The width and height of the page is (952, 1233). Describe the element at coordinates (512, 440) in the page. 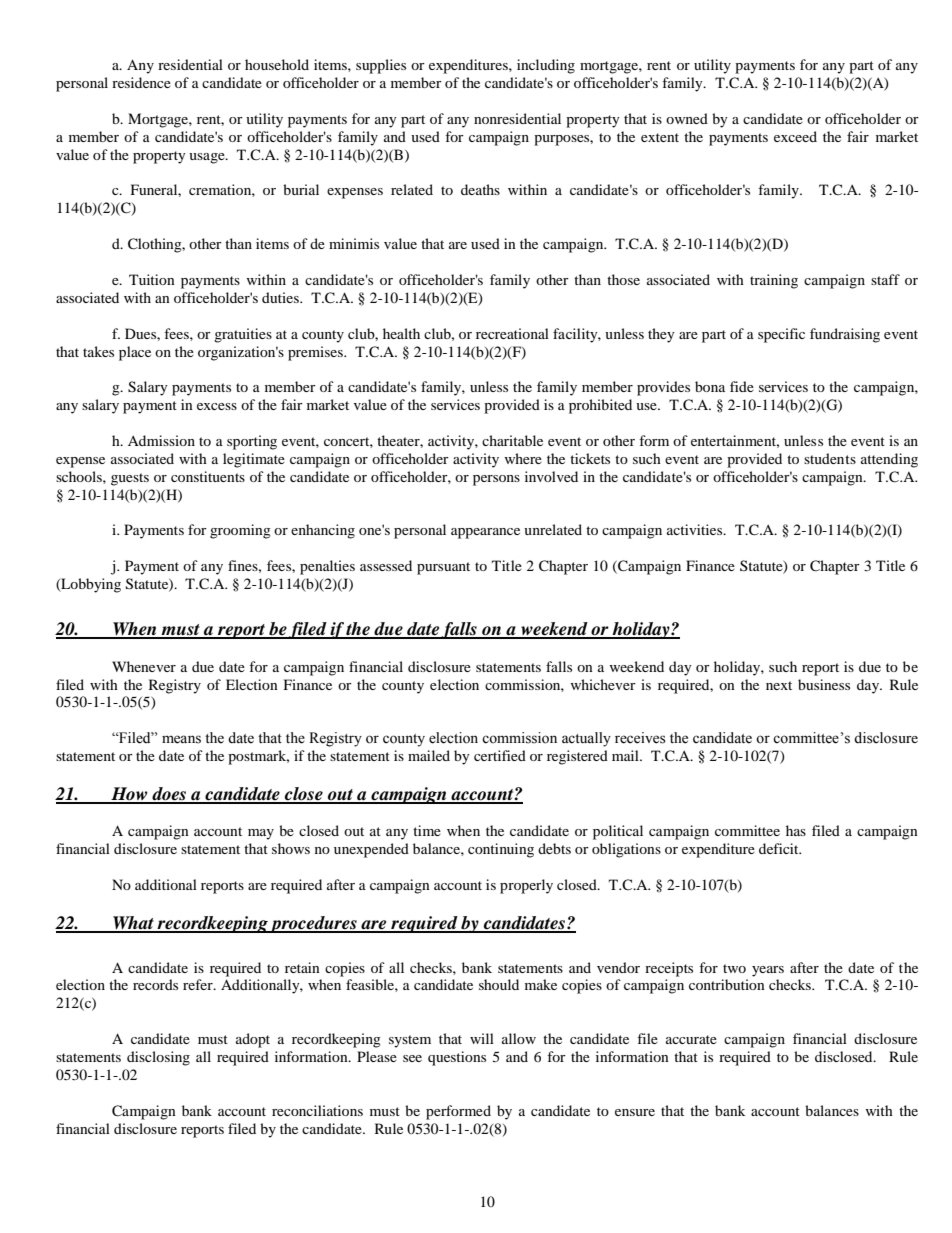

I see `charitable` at that location.
